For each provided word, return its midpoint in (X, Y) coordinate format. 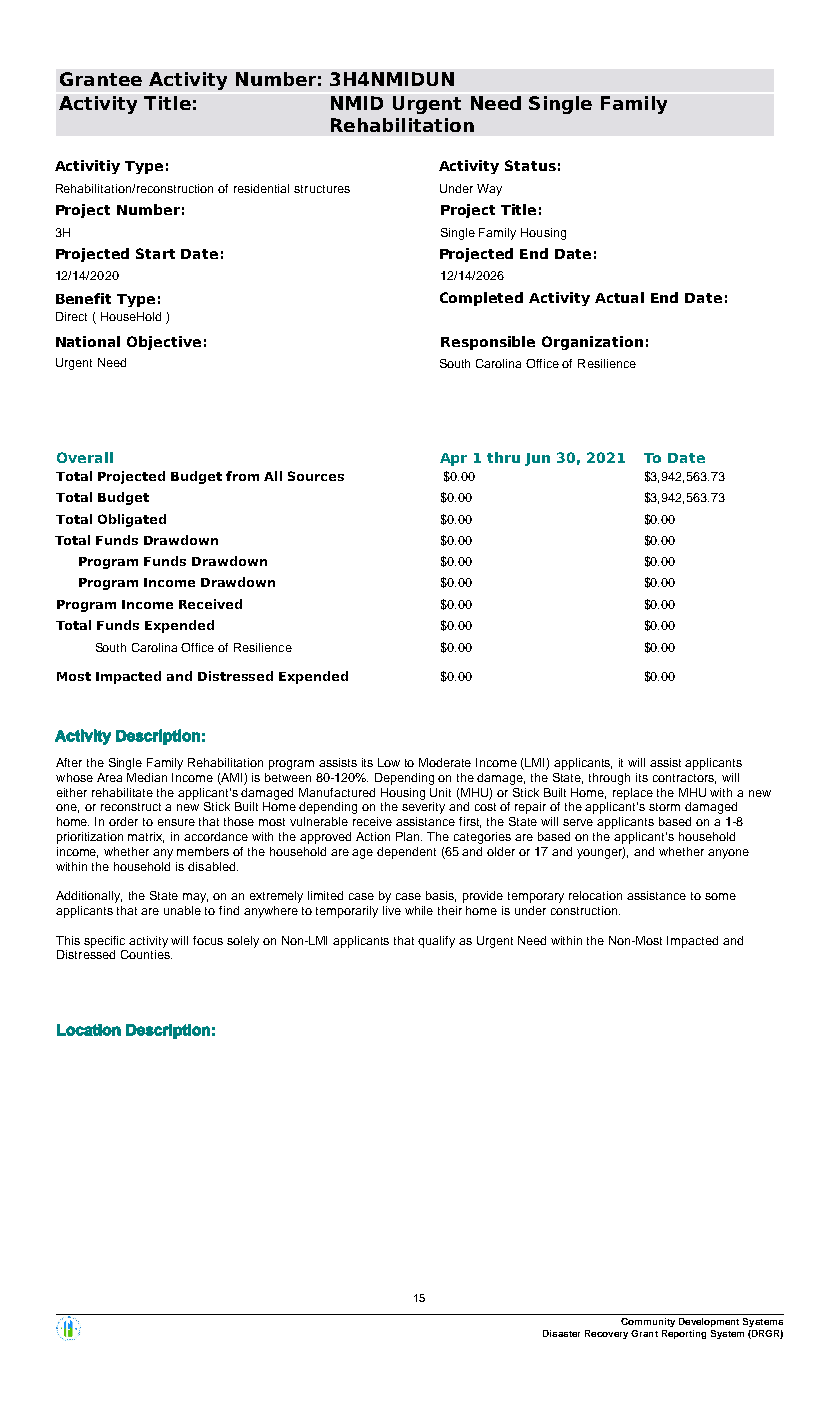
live (392, 910)
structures (322, 189)
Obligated (132, 520)
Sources (316, 476)
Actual (619, 297)
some (720, 896)
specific (104, 942)
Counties (146, 954)
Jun (537, 459)
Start (155, 253)
